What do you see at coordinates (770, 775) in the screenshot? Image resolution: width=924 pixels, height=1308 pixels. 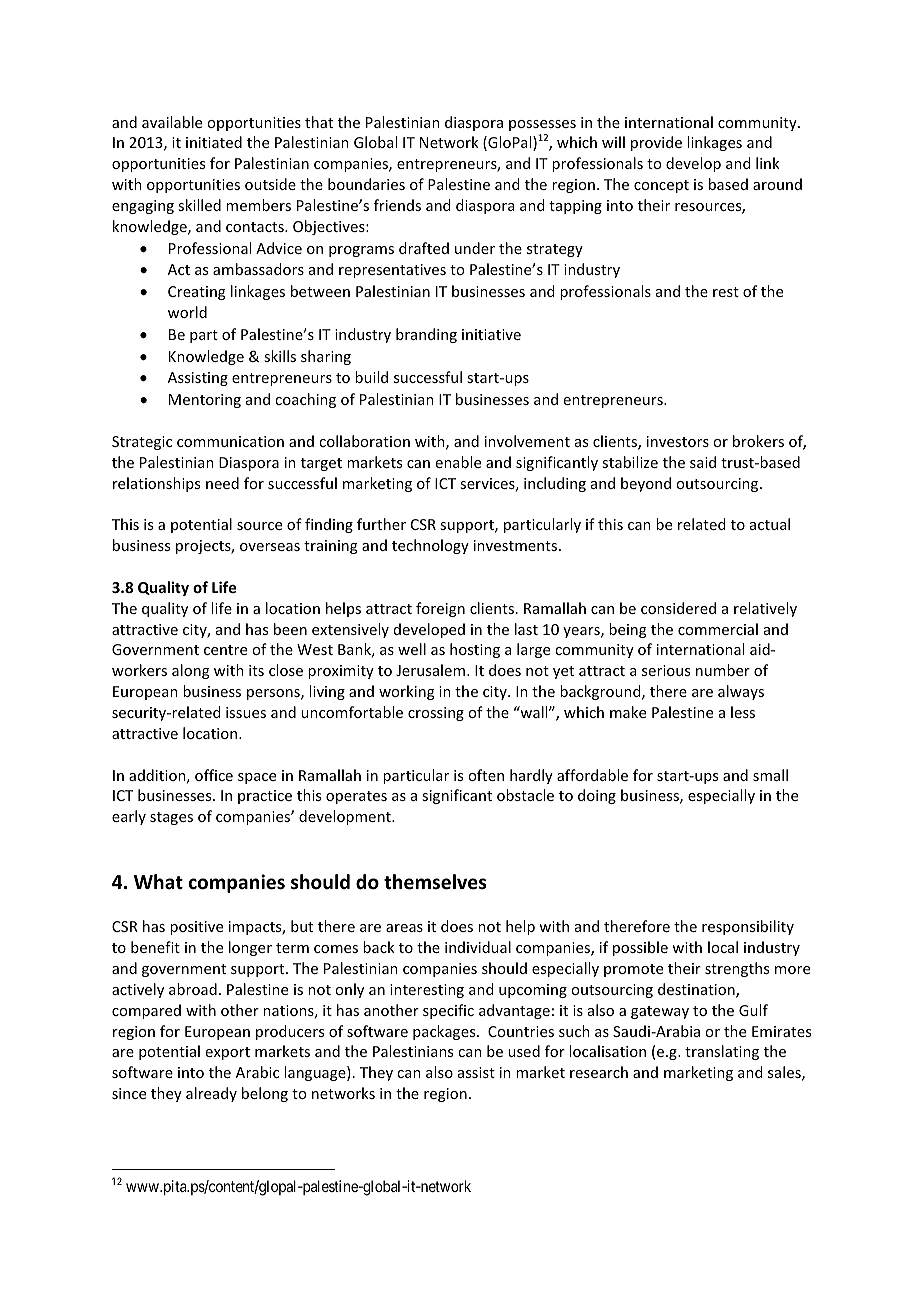 I see `small` at bounding box center [770, 775].
